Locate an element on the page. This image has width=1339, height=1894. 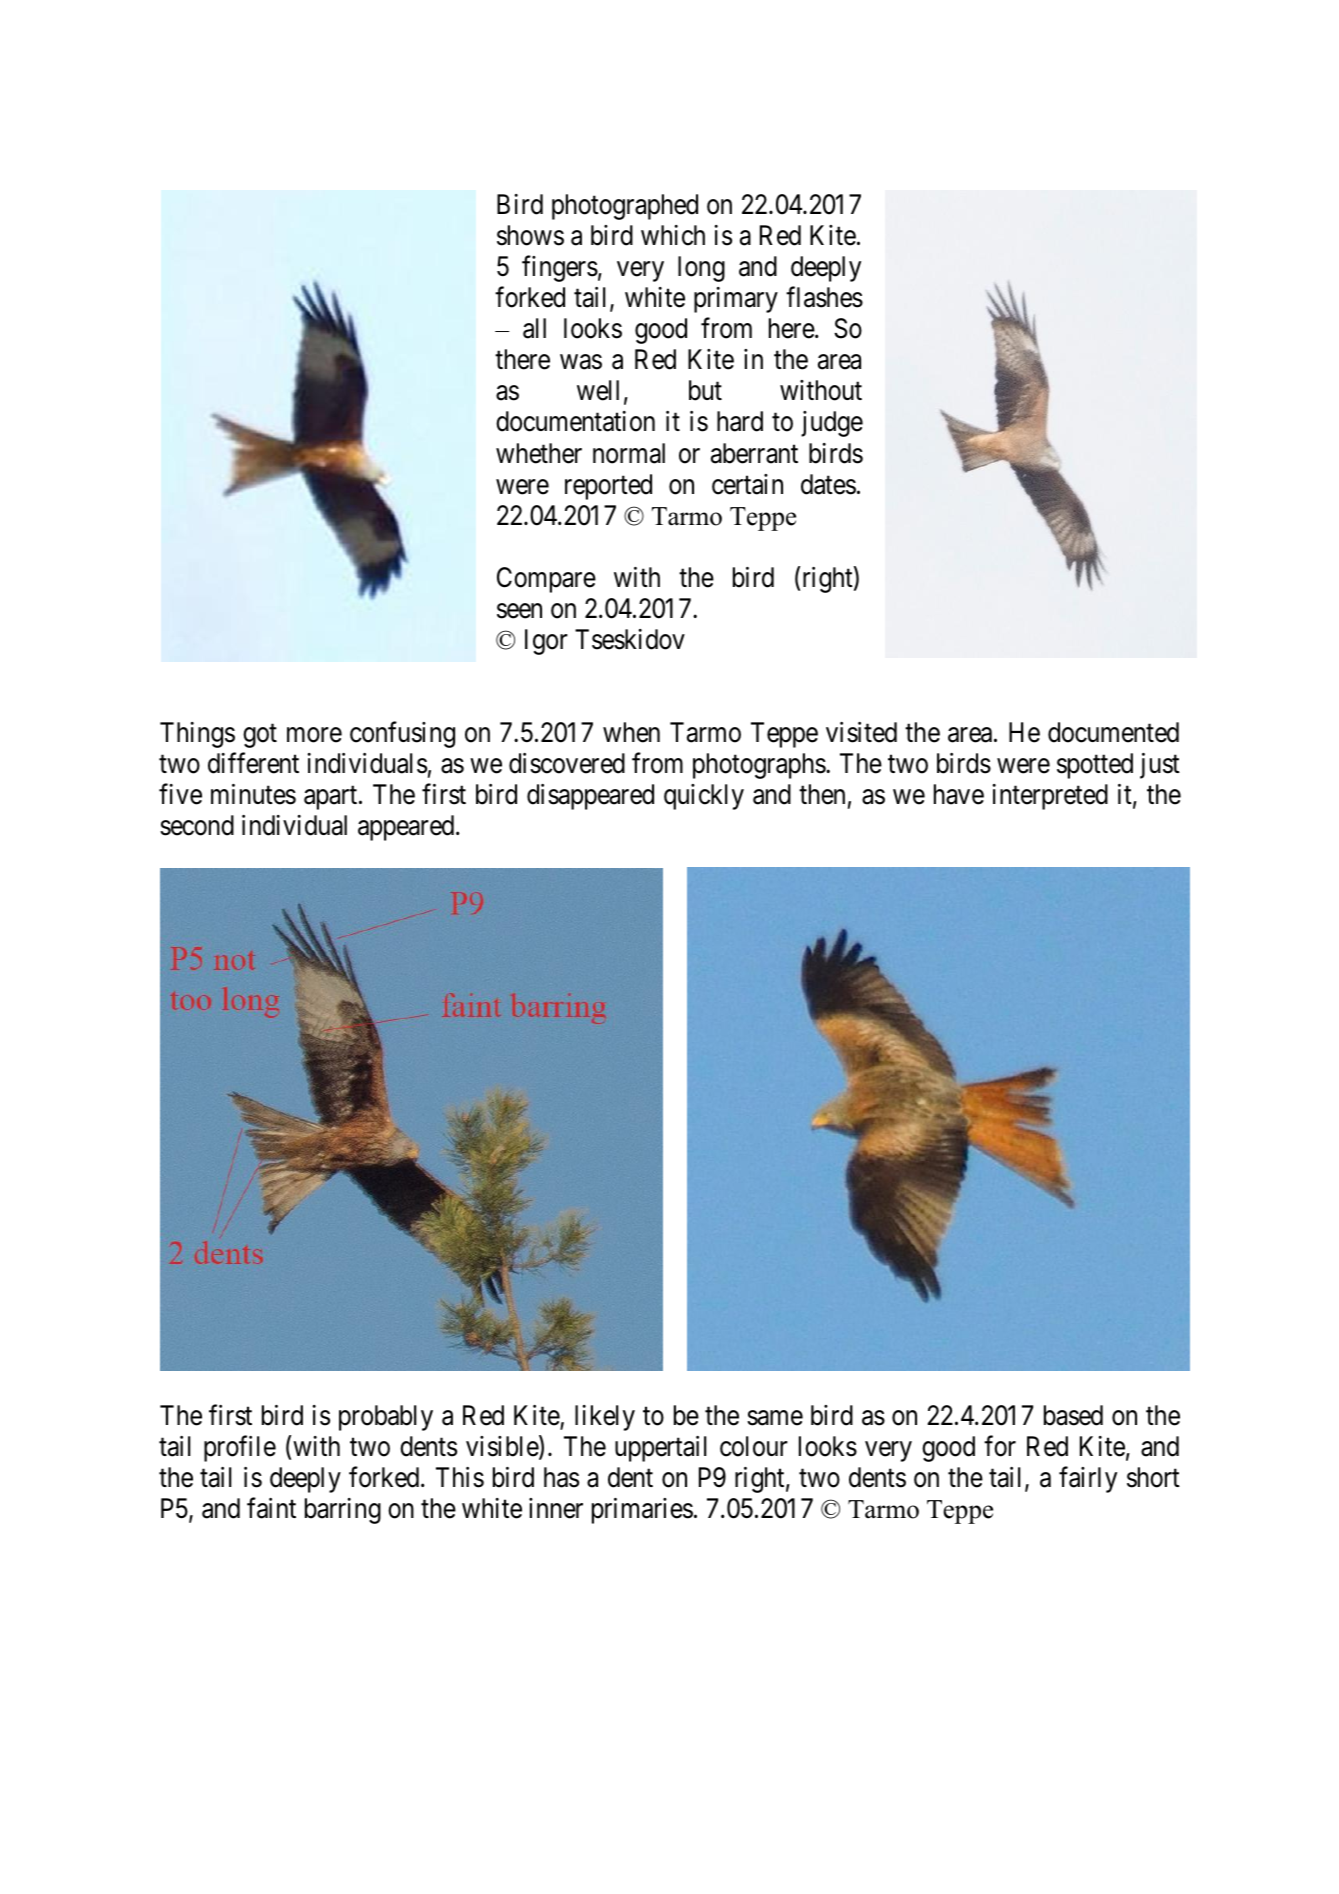
second is located at coordinates (197, 825).
